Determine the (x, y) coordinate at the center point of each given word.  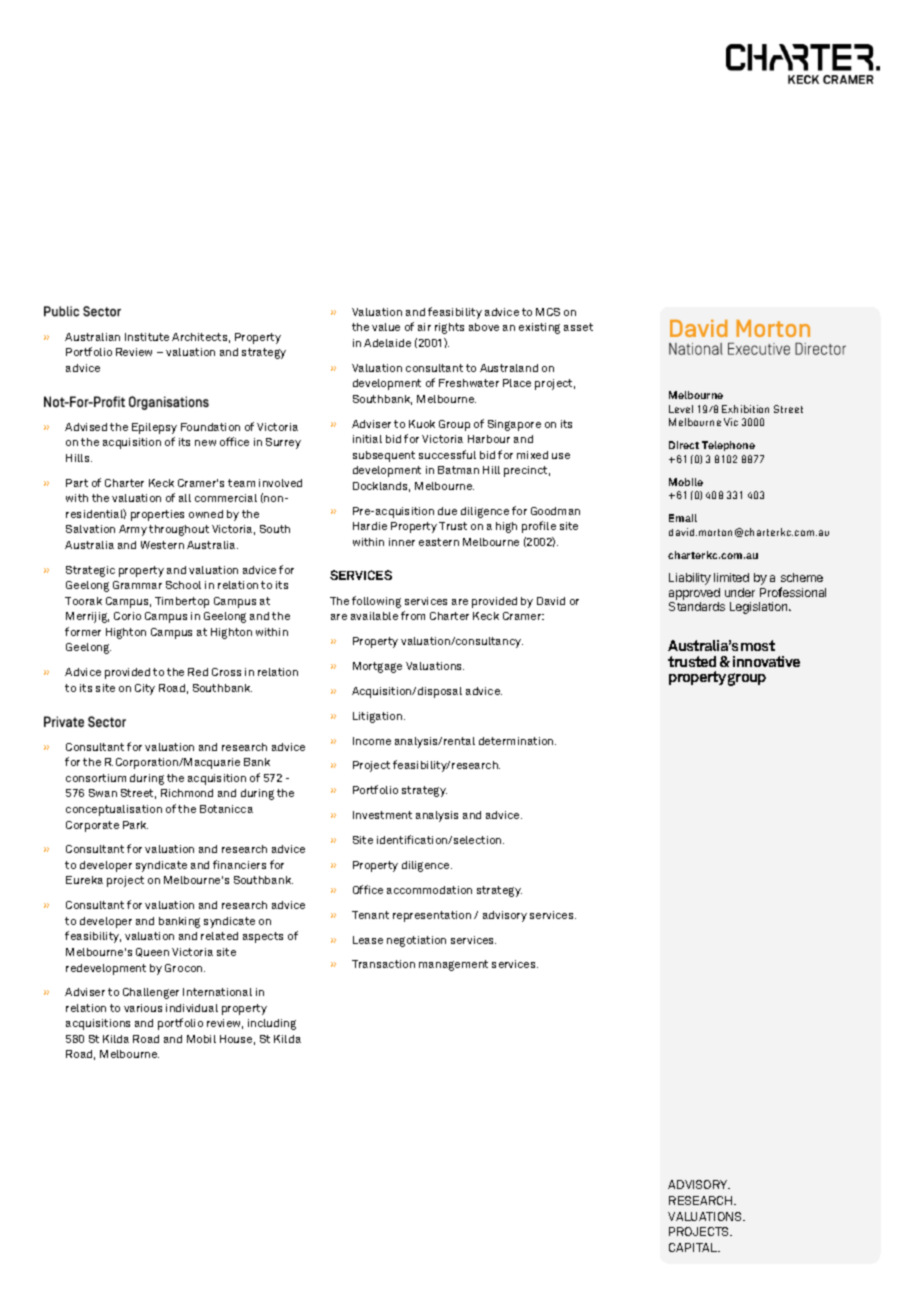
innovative (766, 661)
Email (683, 518)
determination (517, 741)
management (453, 965)
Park (135, 825)
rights (449, 328)
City (145, 689)
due (447, 511)
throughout (179, 530)
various (143, 1008)
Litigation (379, 717)
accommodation (429, 890)
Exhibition (745, 409)
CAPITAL (694, 1247)
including (272, 1024)
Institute (147, 337)
